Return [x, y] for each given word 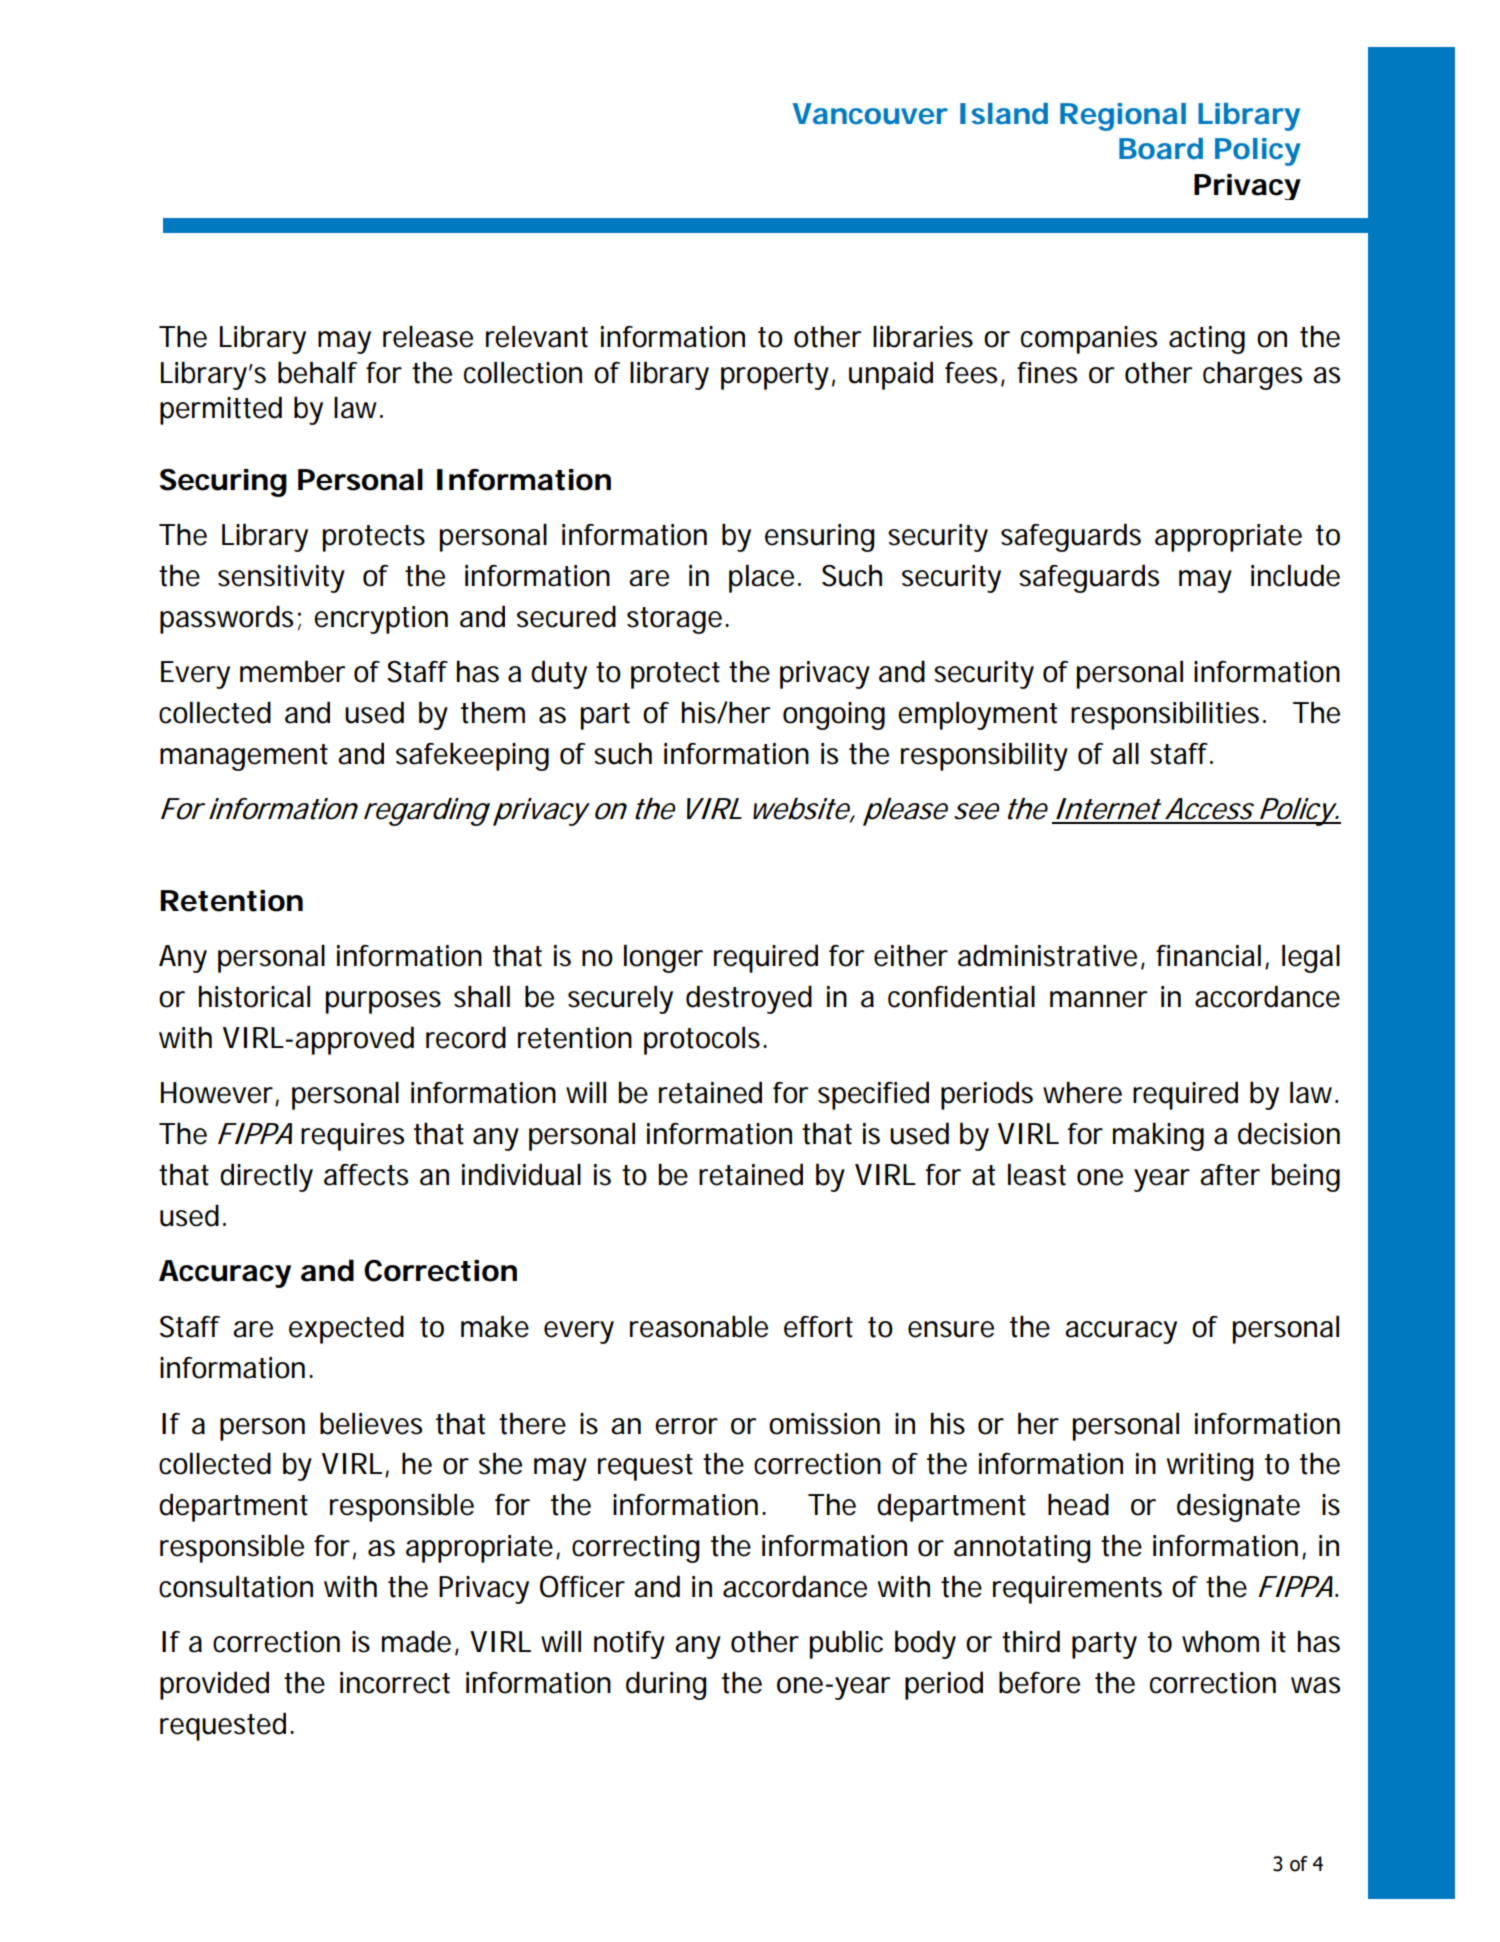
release [428, 337]
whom [1220, 1642]
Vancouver [870, 113]
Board [1161, 148]
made [416, 1641]
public [846, 1644]
